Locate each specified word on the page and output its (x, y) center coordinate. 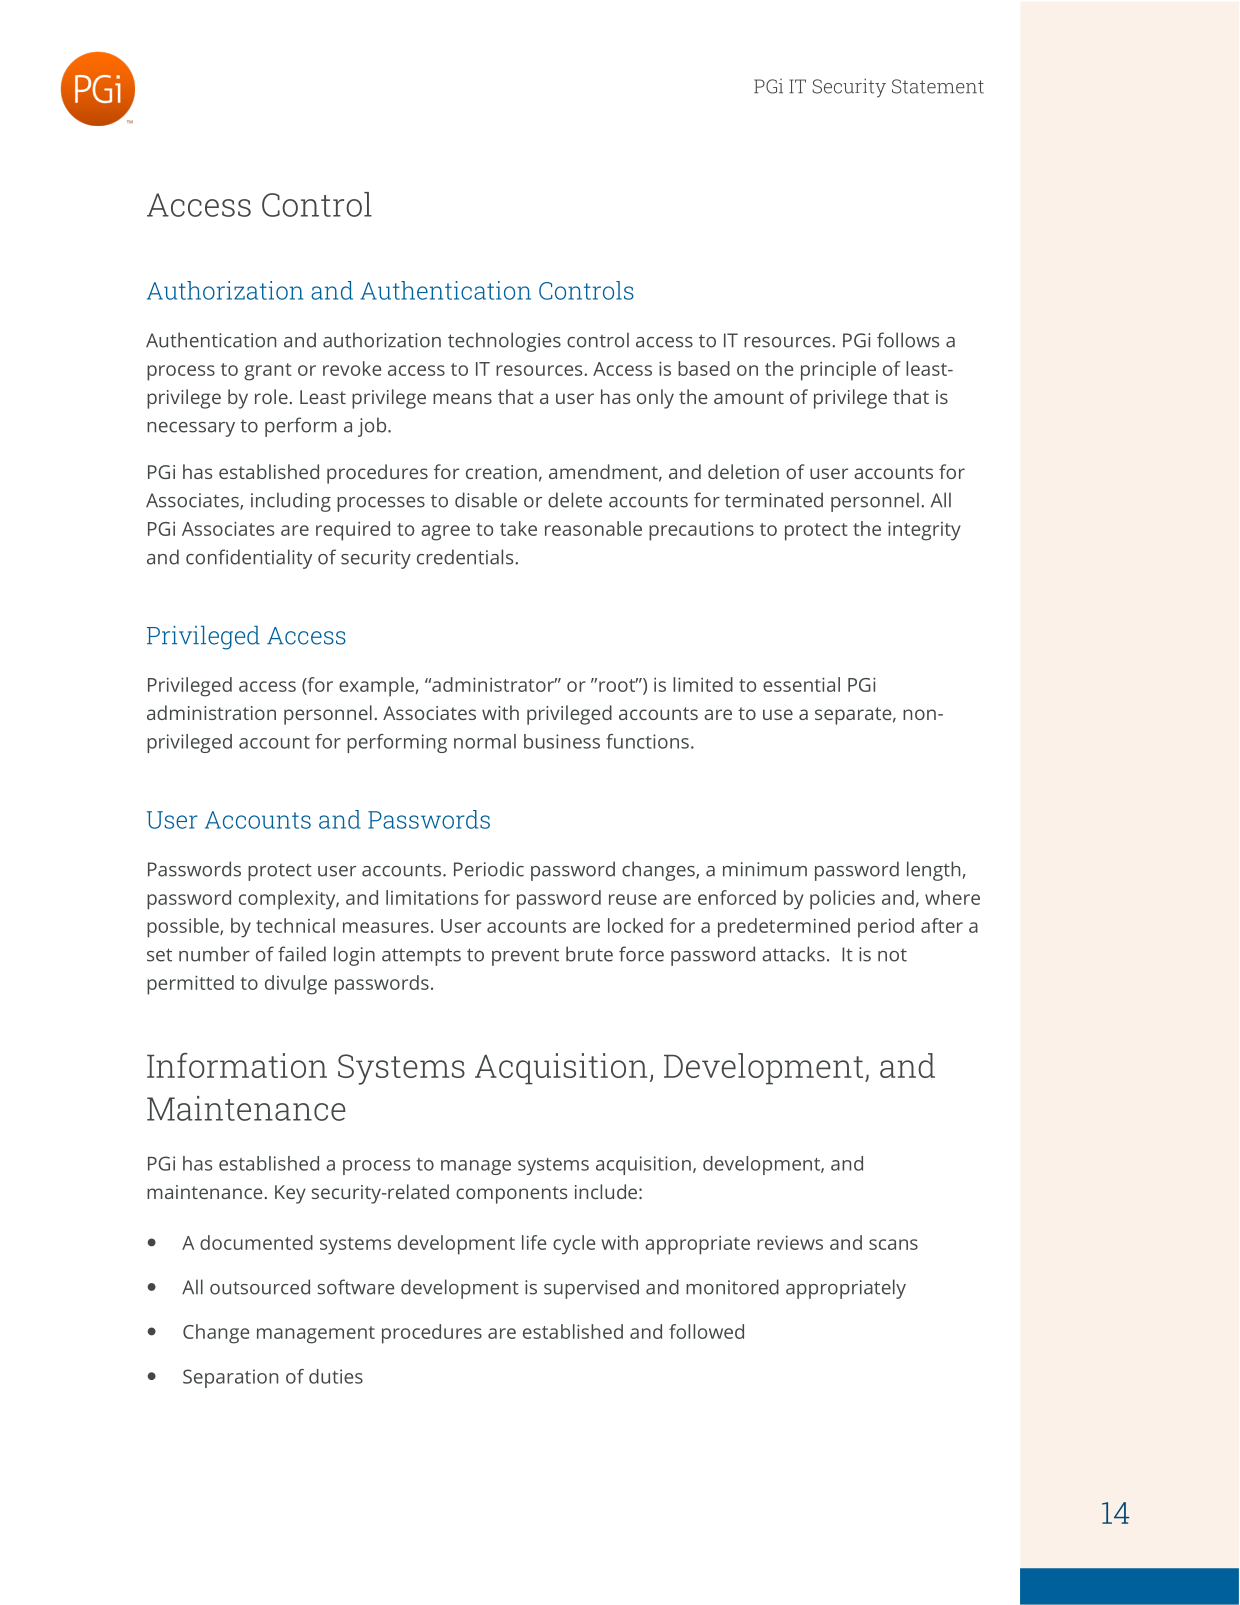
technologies (504, 342)
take (518, 528)
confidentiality (249, 559)
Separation (230, 1378)
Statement (938, 86)
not (892, 955)
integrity (924, 531)
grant (268, 372)
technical (295, 925)
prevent (525, 957)
